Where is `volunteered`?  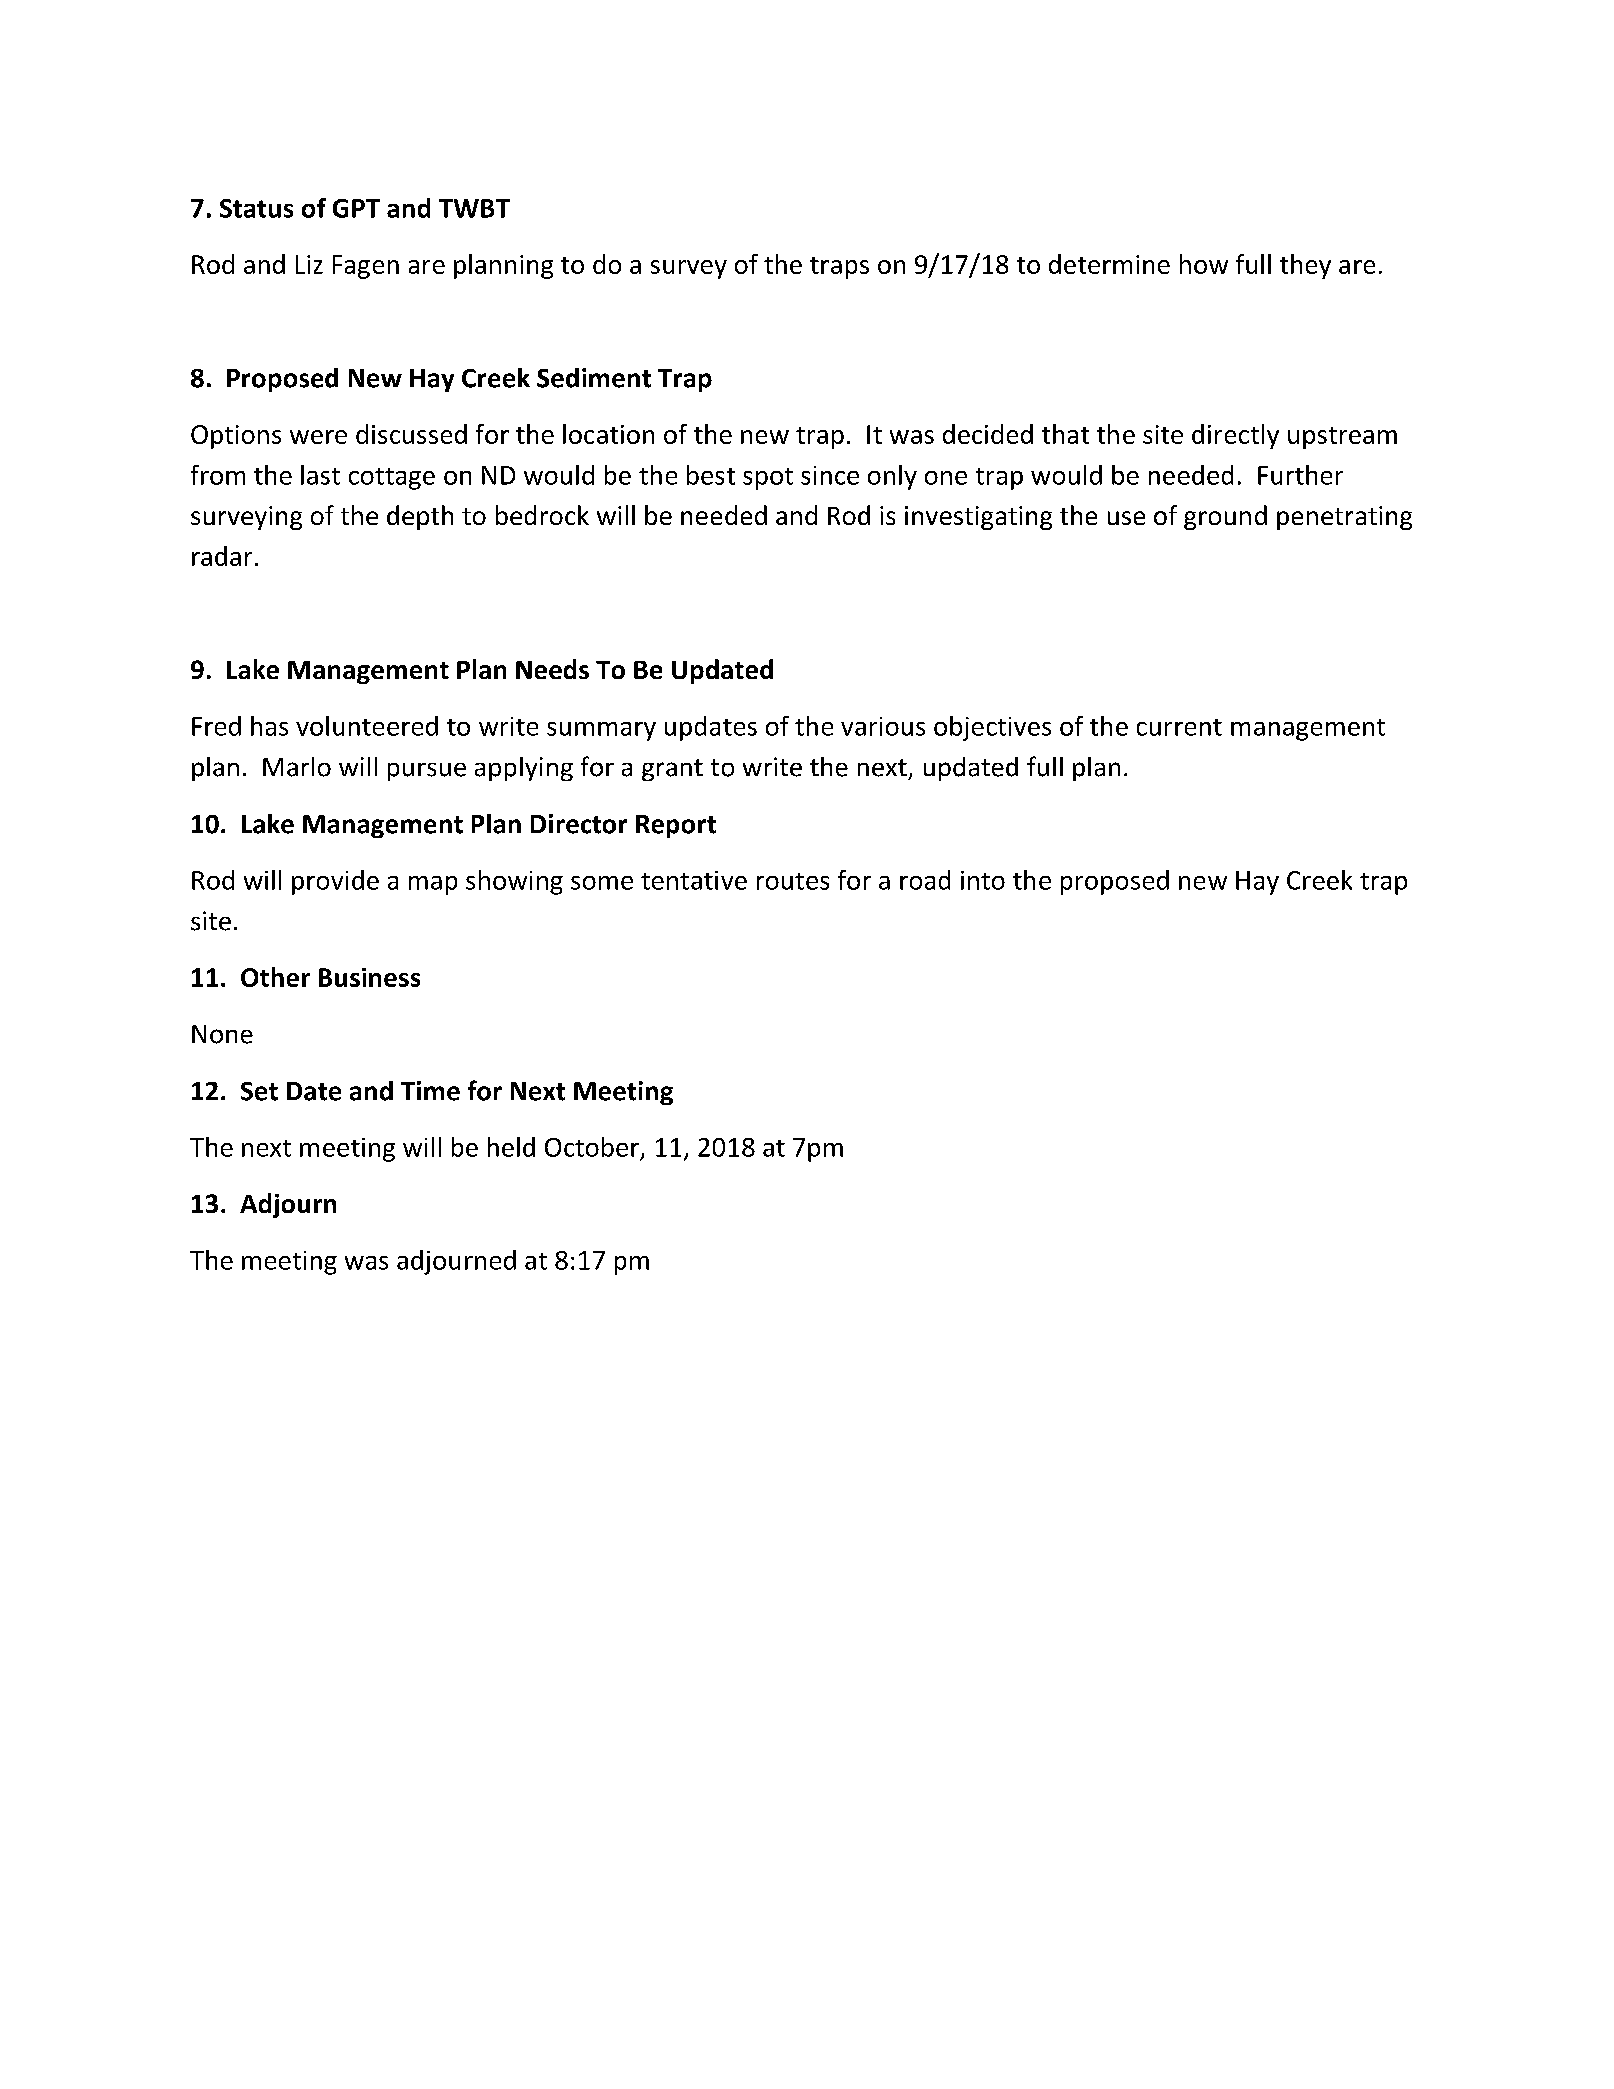
volunteered is located at coordinates (367, 726).
